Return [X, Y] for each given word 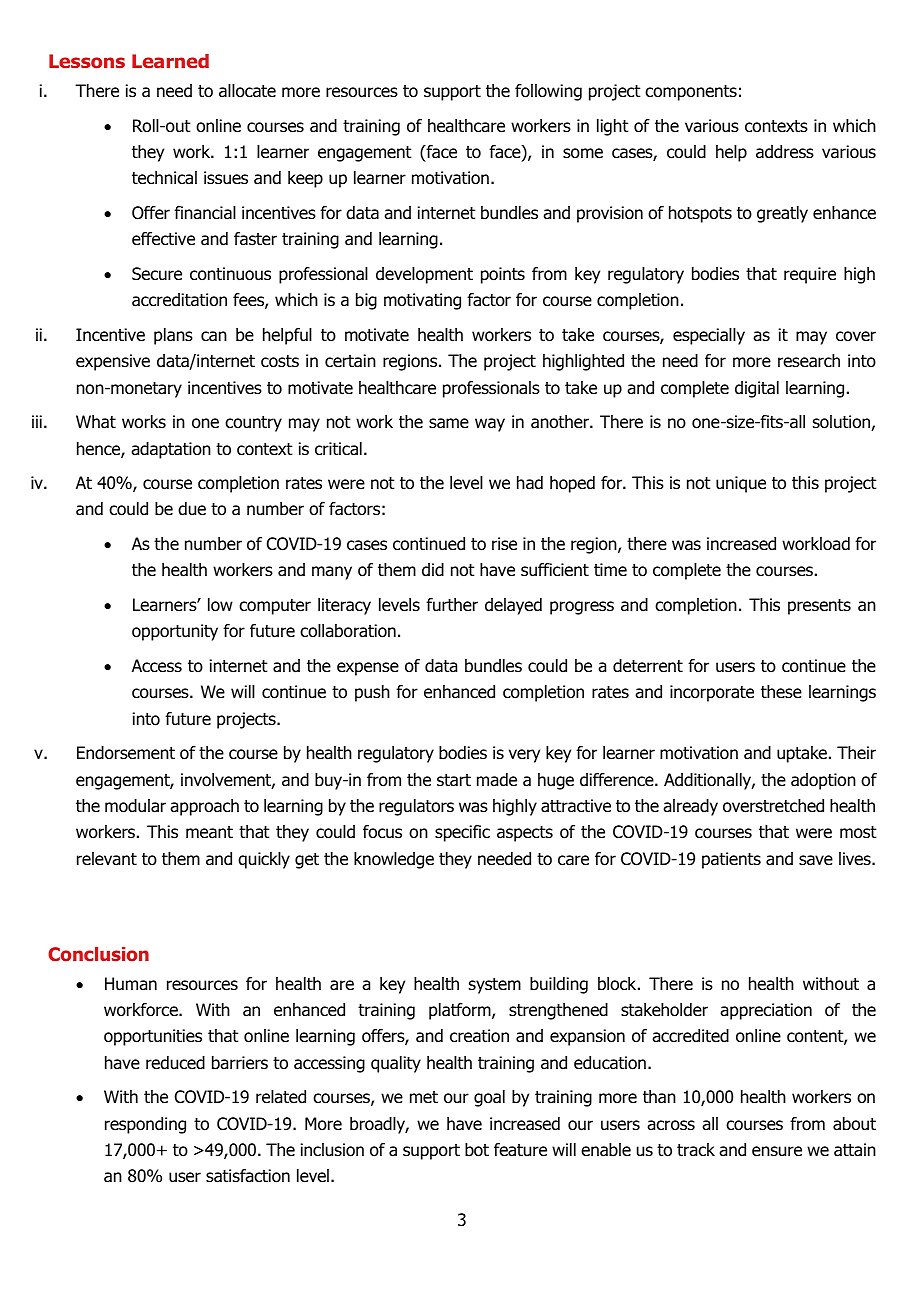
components [691, 93]
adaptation [171, 450]
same [449, 423]
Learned [170, 61]
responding [145, 1125]
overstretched [773, 806]
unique [741, 484]
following [548, 92]
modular [135, 806]
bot [477, 1150]
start [454, 780]
